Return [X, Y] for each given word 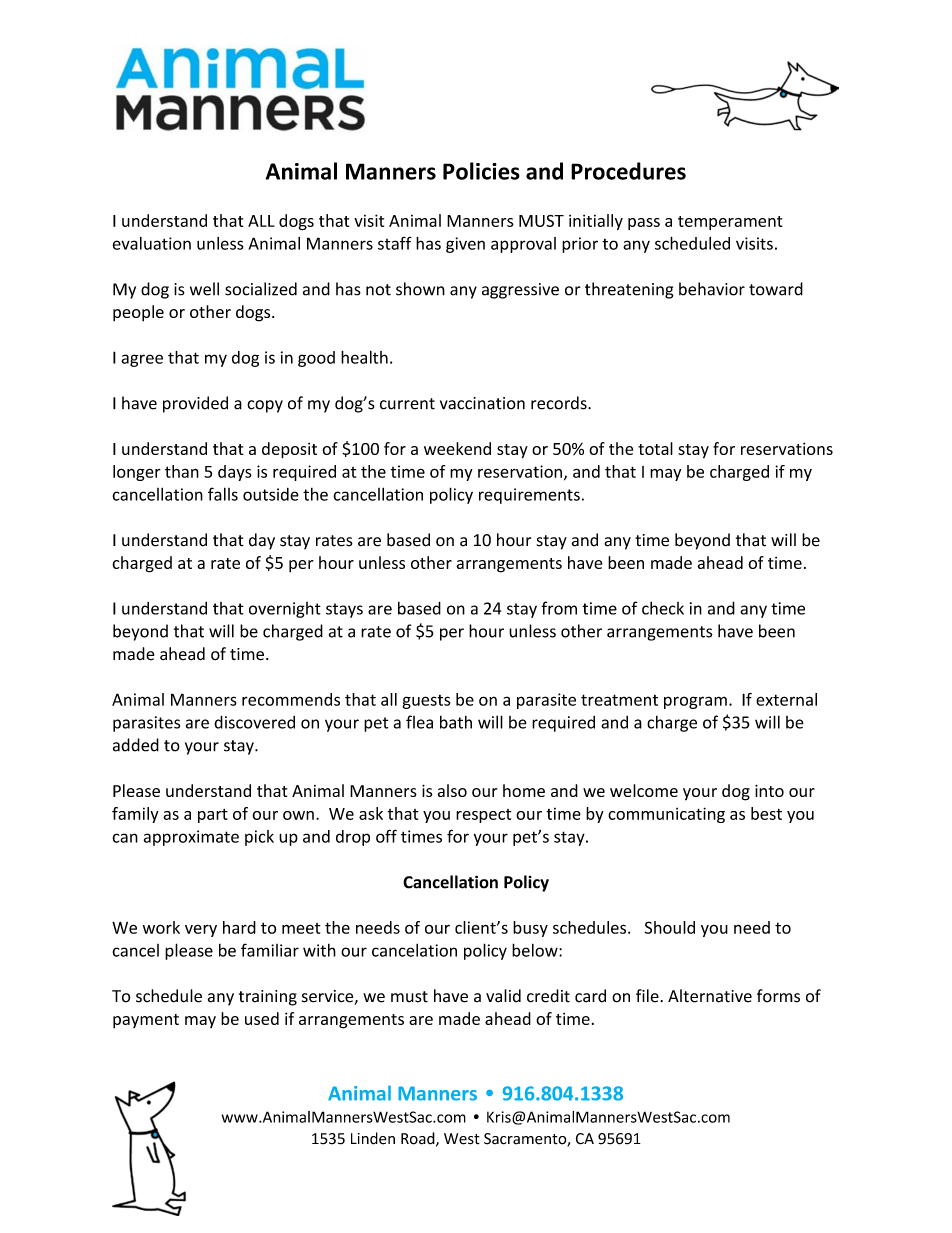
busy [530, 929]
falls [223, 494]
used [262, 1018]
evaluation [151, 243]
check [663, 608]
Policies [481, 171]
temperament [730, 223]
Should [670, 927]
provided [195, 404]
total [655, 448]
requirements [529, 496]
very [201, 931]
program [695, 702]
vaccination [482, 403]
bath [456, 722]
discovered [254, 722]
